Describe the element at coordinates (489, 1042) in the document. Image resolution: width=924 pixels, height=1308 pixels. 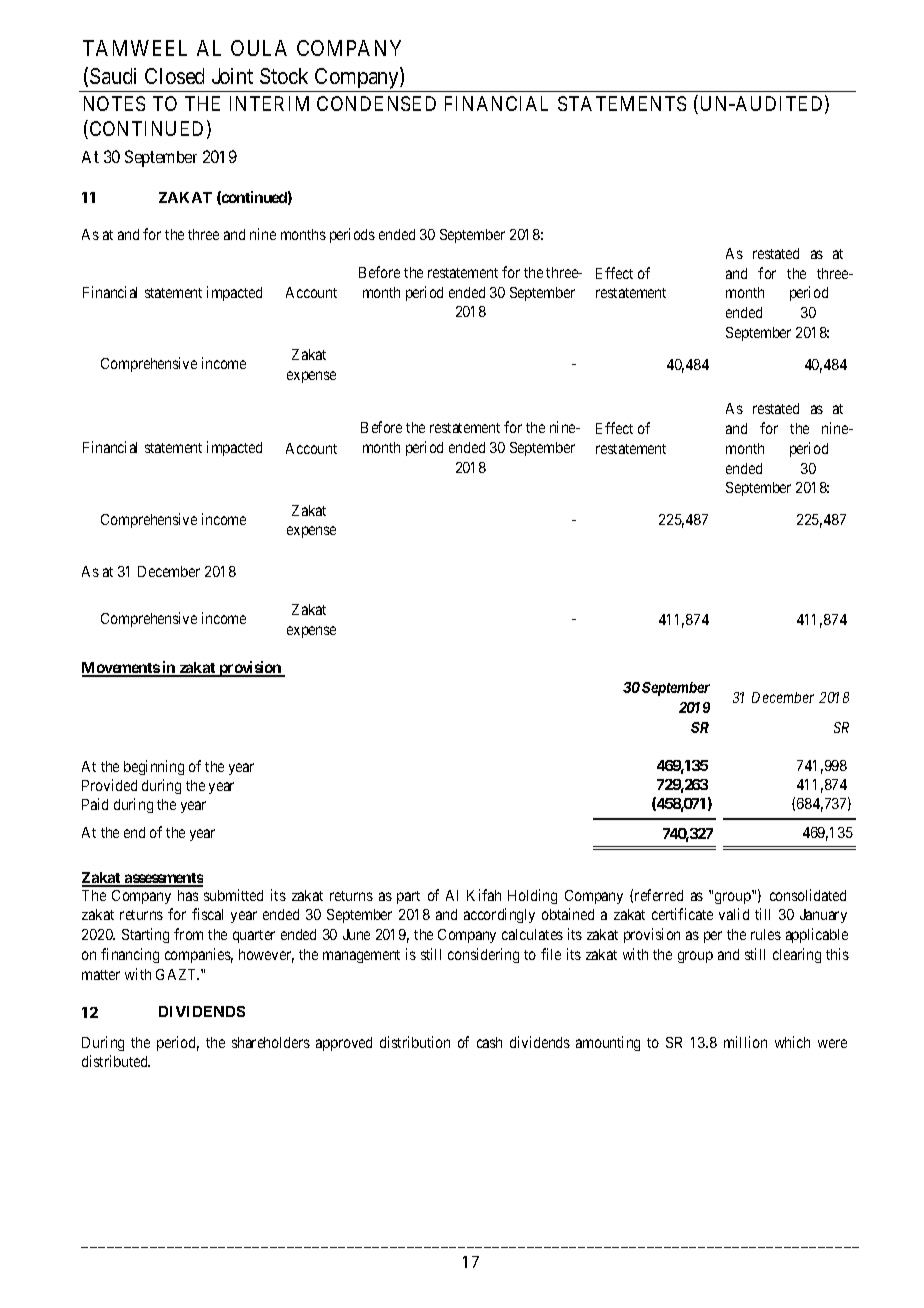
I see `cash` at that location.
